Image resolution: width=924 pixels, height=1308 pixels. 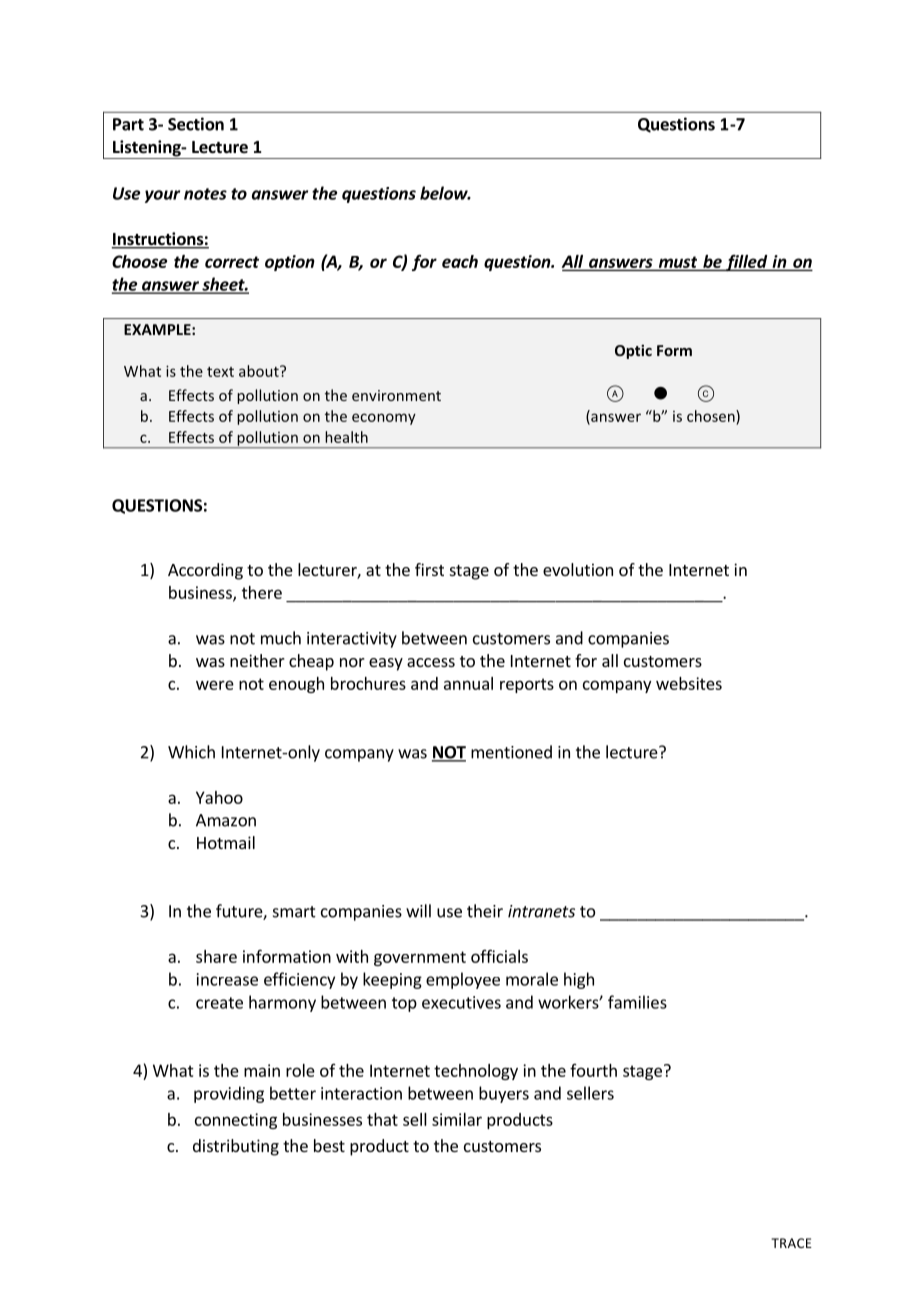 I want to click on notes, so click(x=205, y=194).
